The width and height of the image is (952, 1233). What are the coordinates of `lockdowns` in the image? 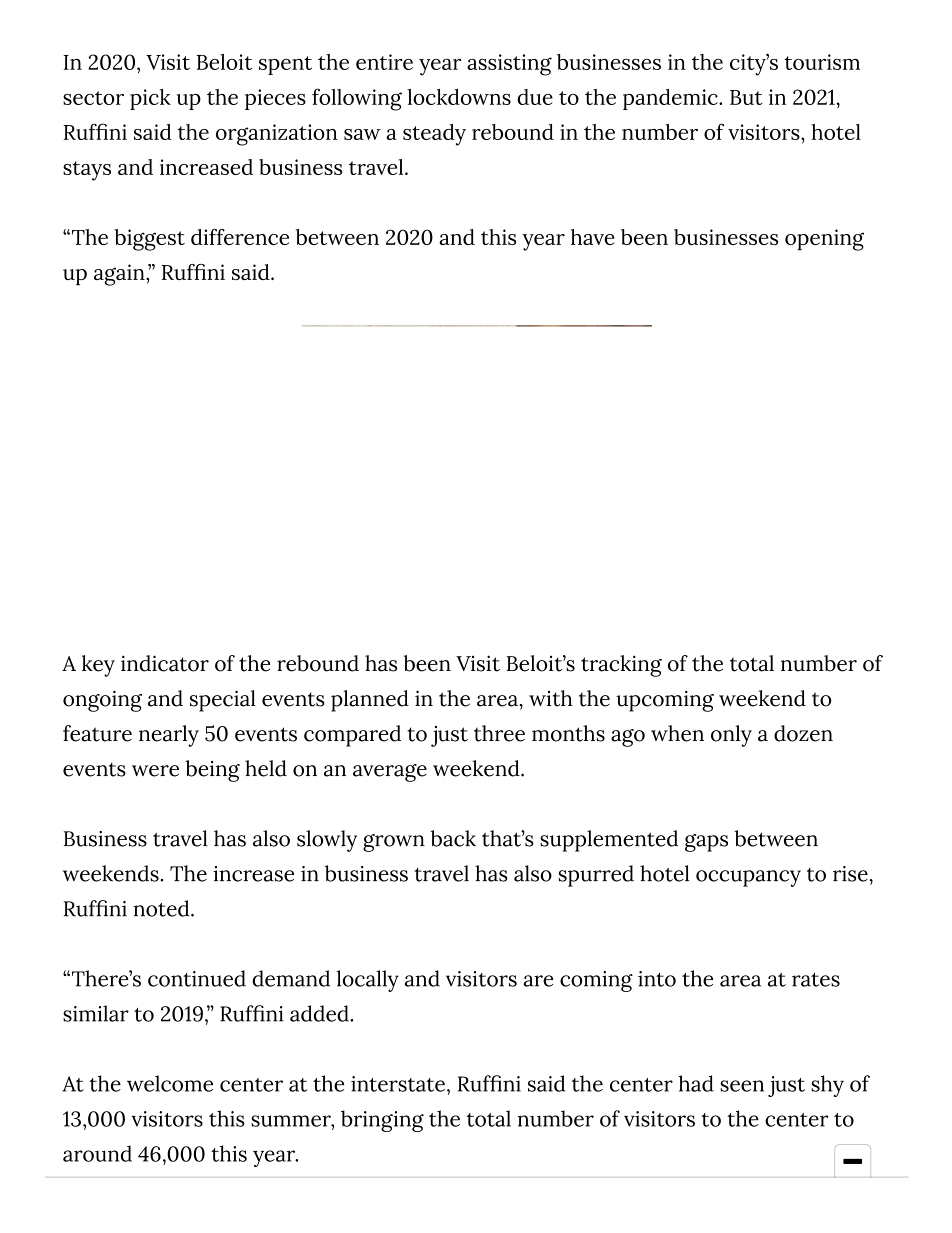 It's located at (459, 97).
